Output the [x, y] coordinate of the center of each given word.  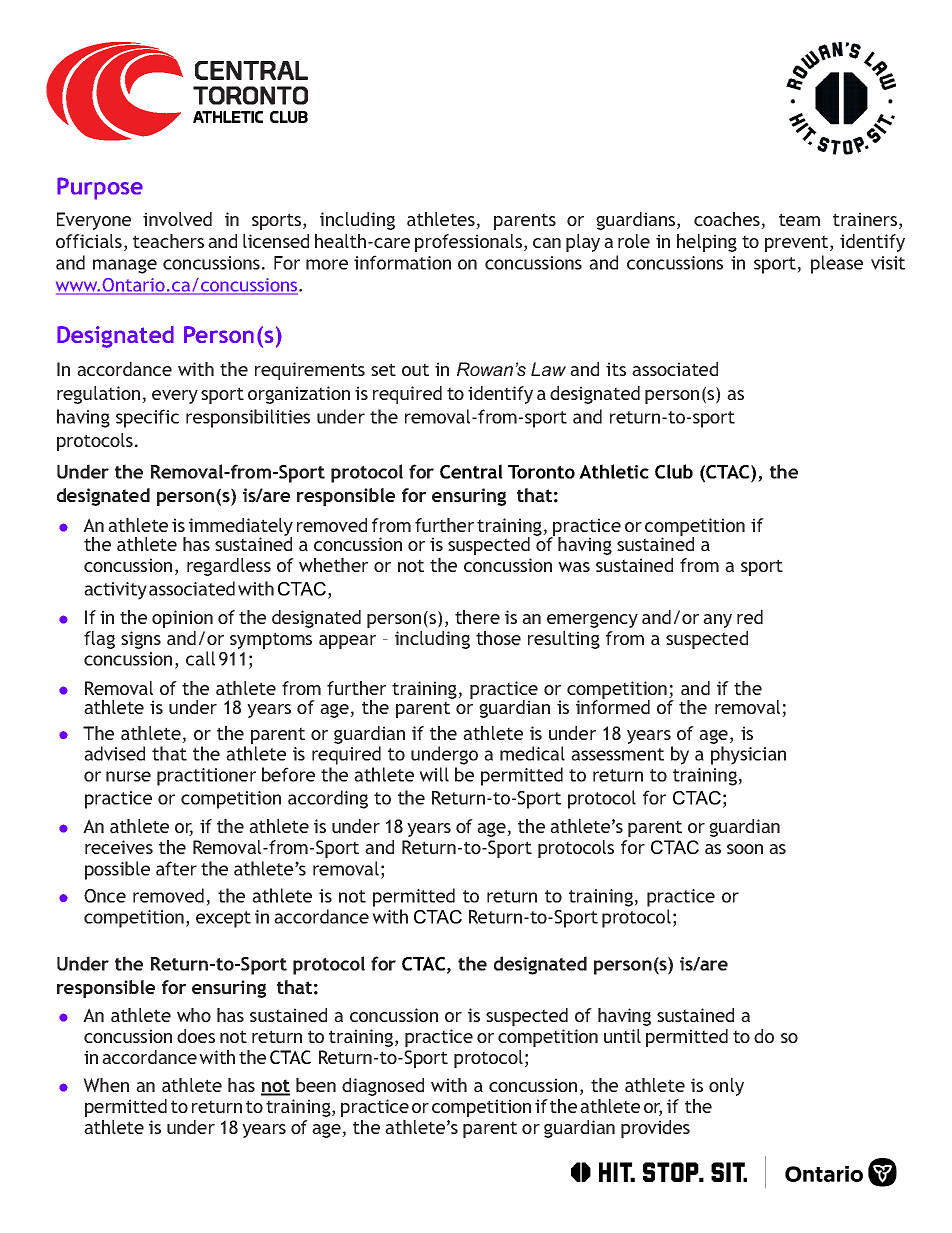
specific [147, 418]
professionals [468, 243]
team [799, 219]
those [498, 638]
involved [177, 219]
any [717, 621]
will [434, 774]
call [200, 658]
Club [674, 471]
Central [471, 471]
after [176, 868]
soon [745, 849]
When [106, 1085]
